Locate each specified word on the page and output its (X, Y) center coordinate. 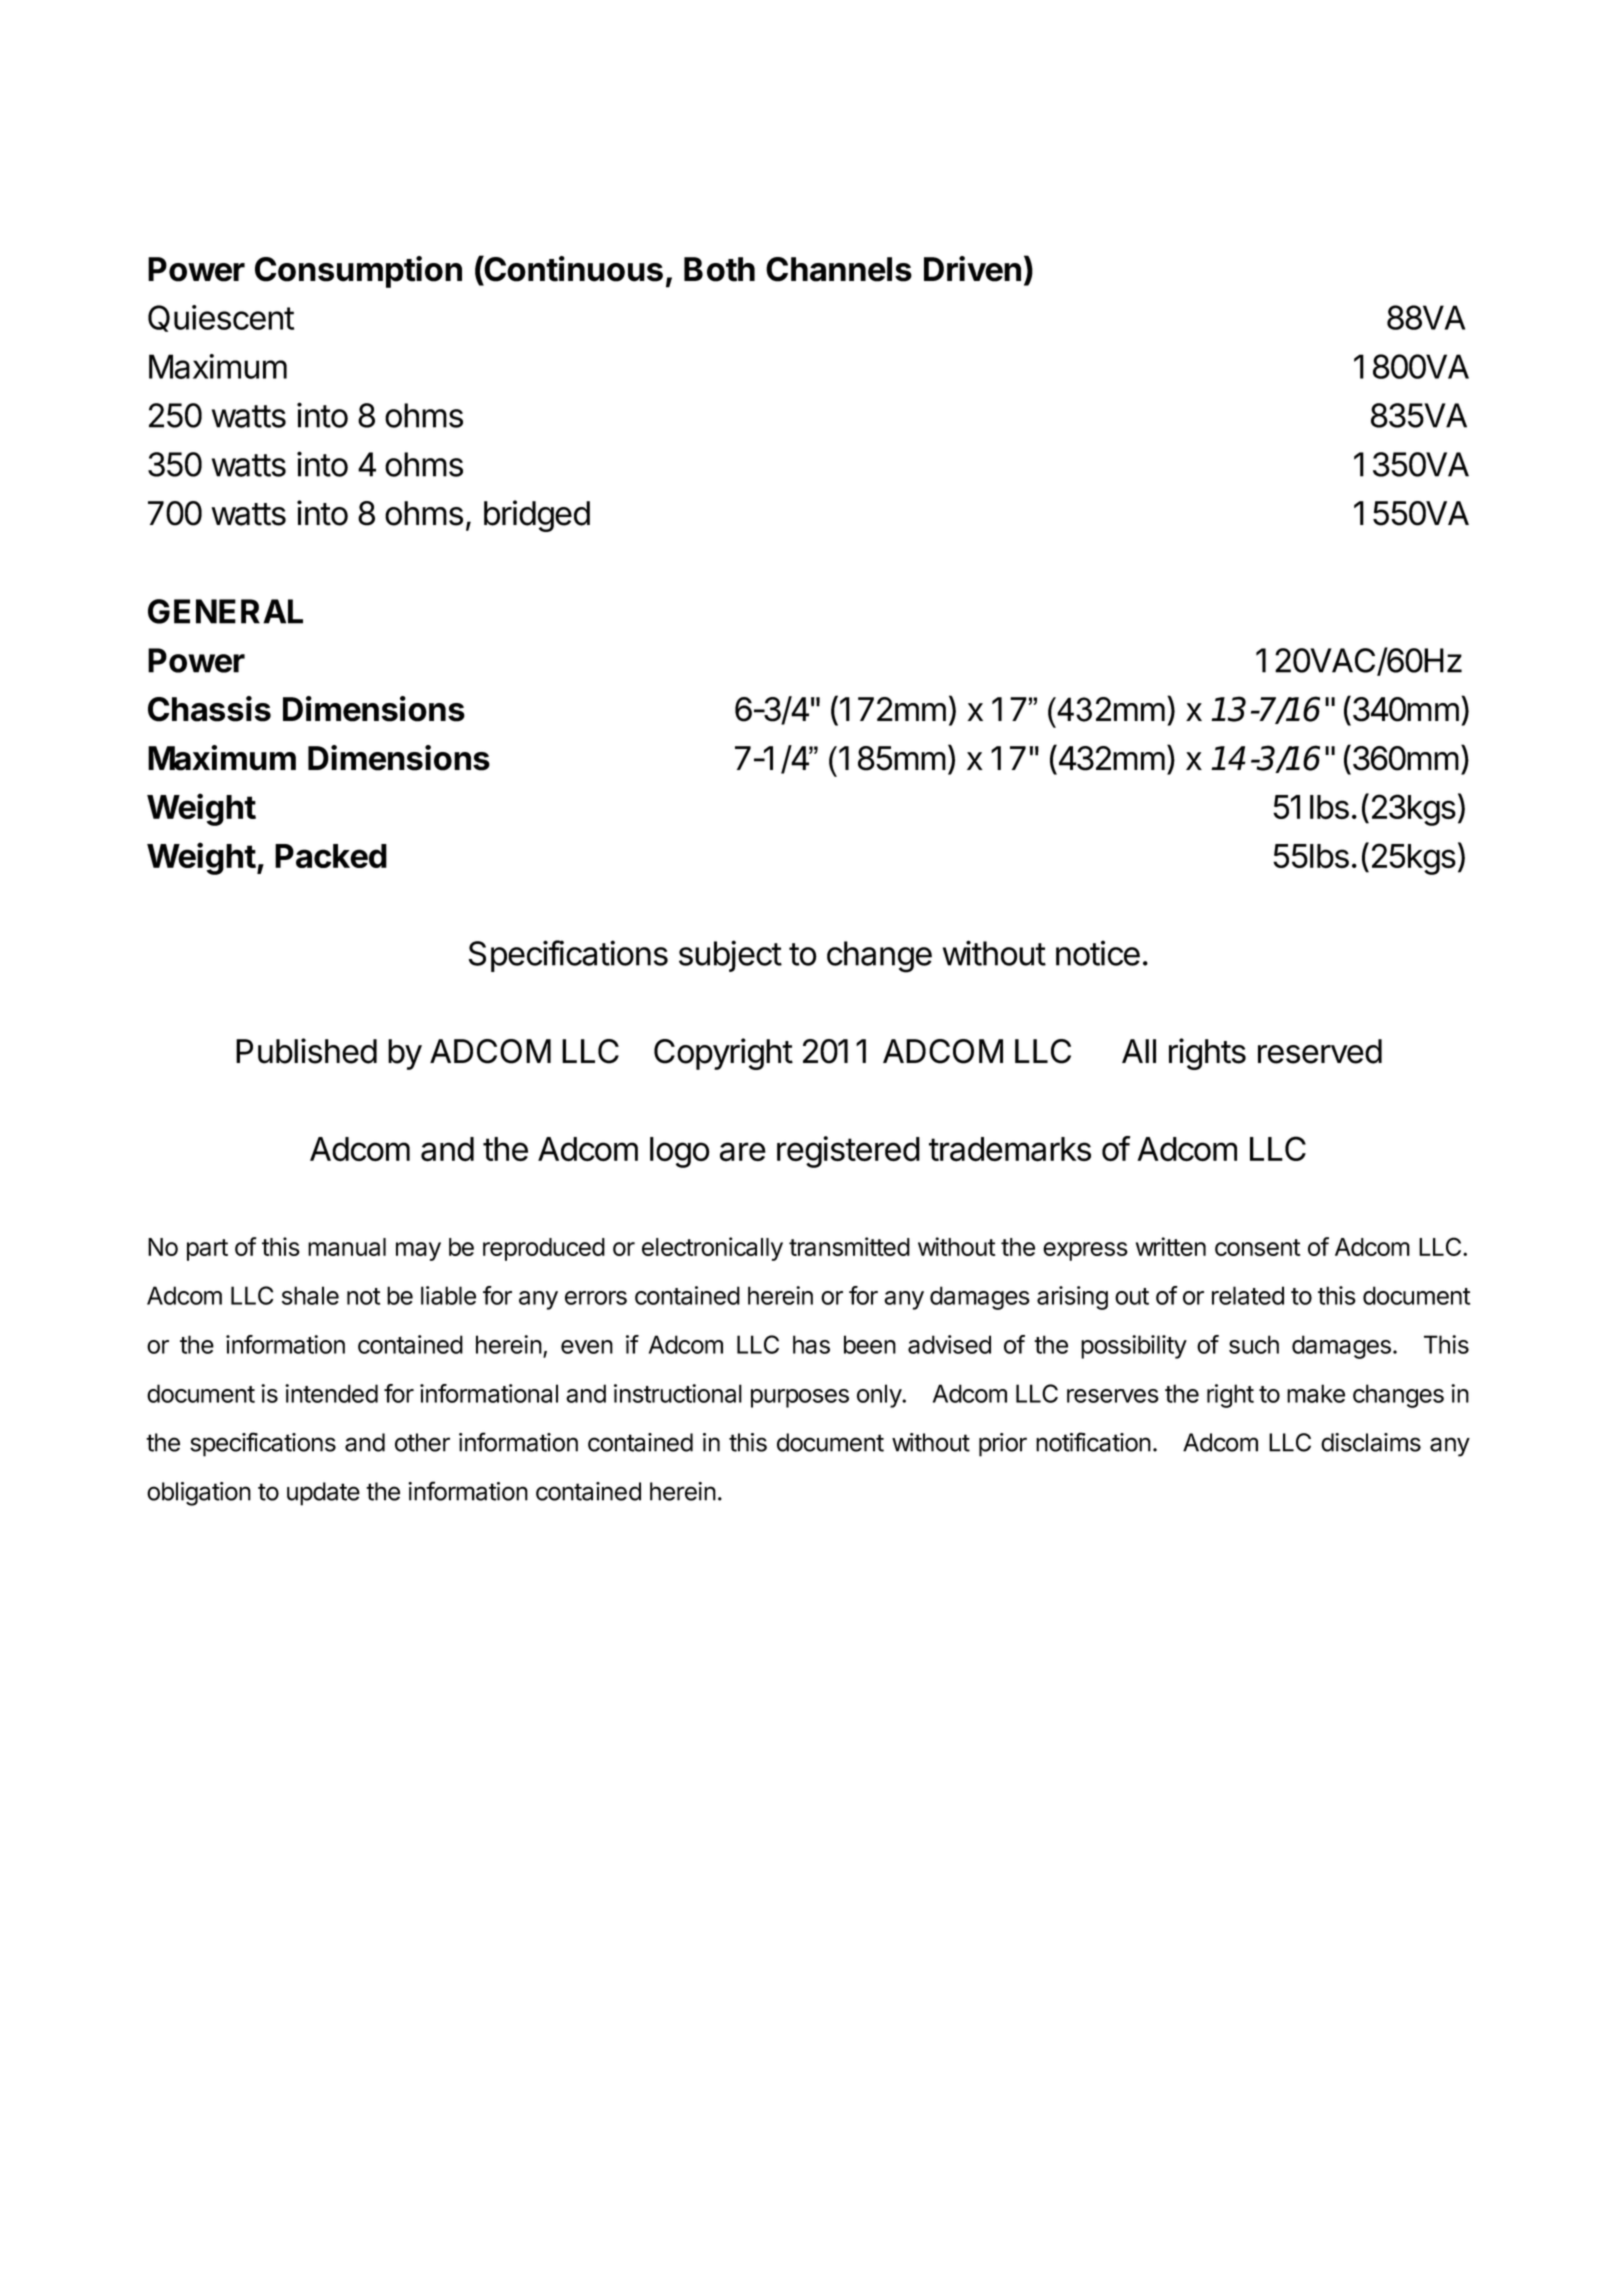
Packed (331, 856)
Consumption (358, 272)
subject (730, 956)
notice (1098, 953)
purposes (800, 1398)
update (323, 1494)
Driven (972, 269)
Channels (839, 269)
